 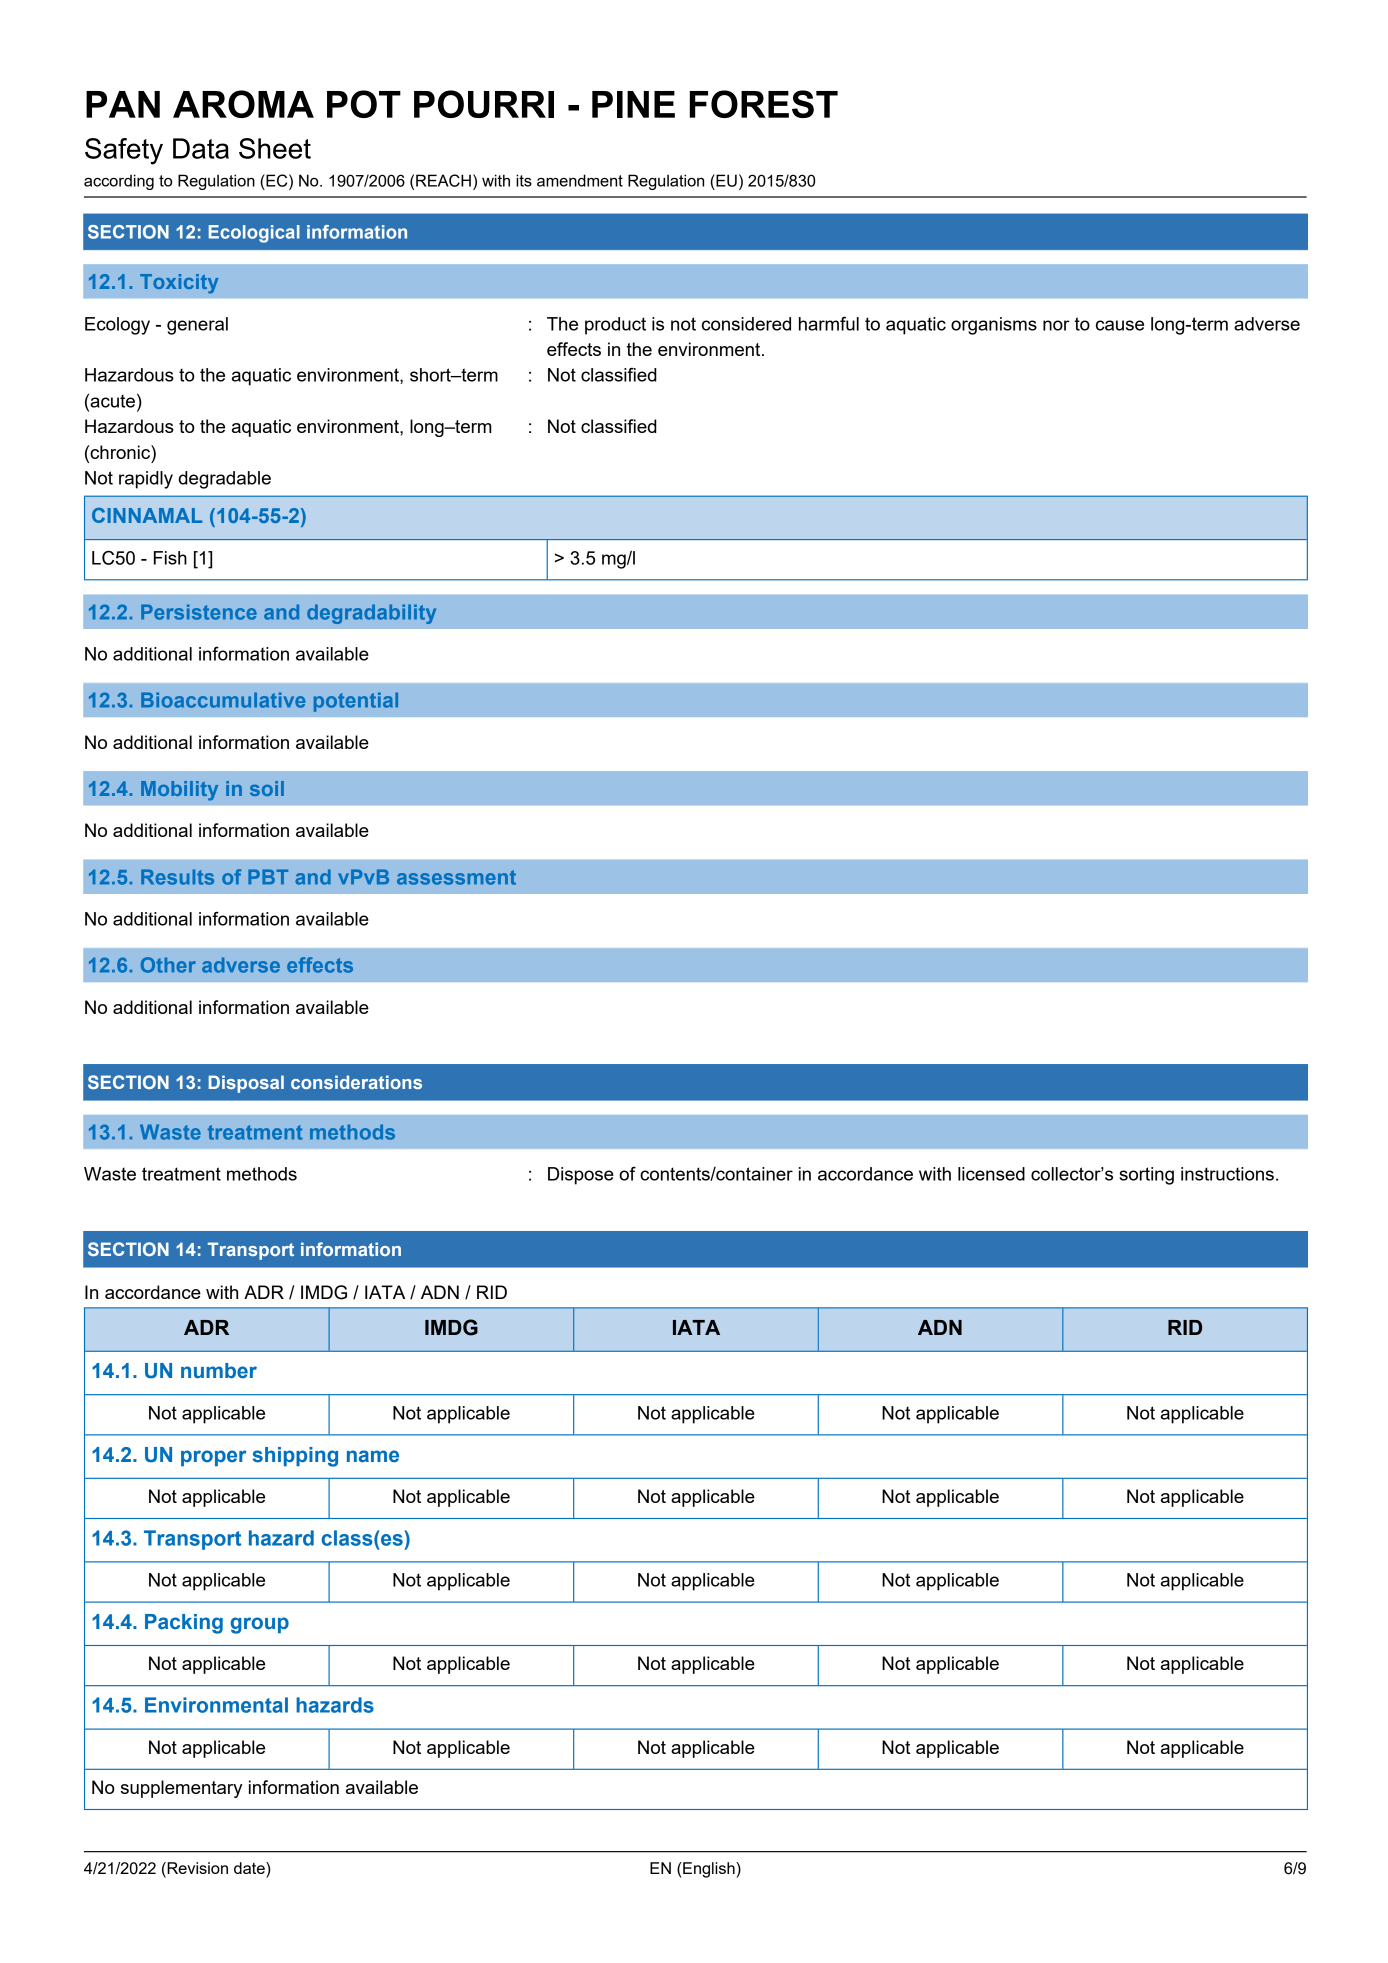 What do you see at coordinates (581, 1176) in the document?
I see `Dispose` at bounding box center [581, 1176].
